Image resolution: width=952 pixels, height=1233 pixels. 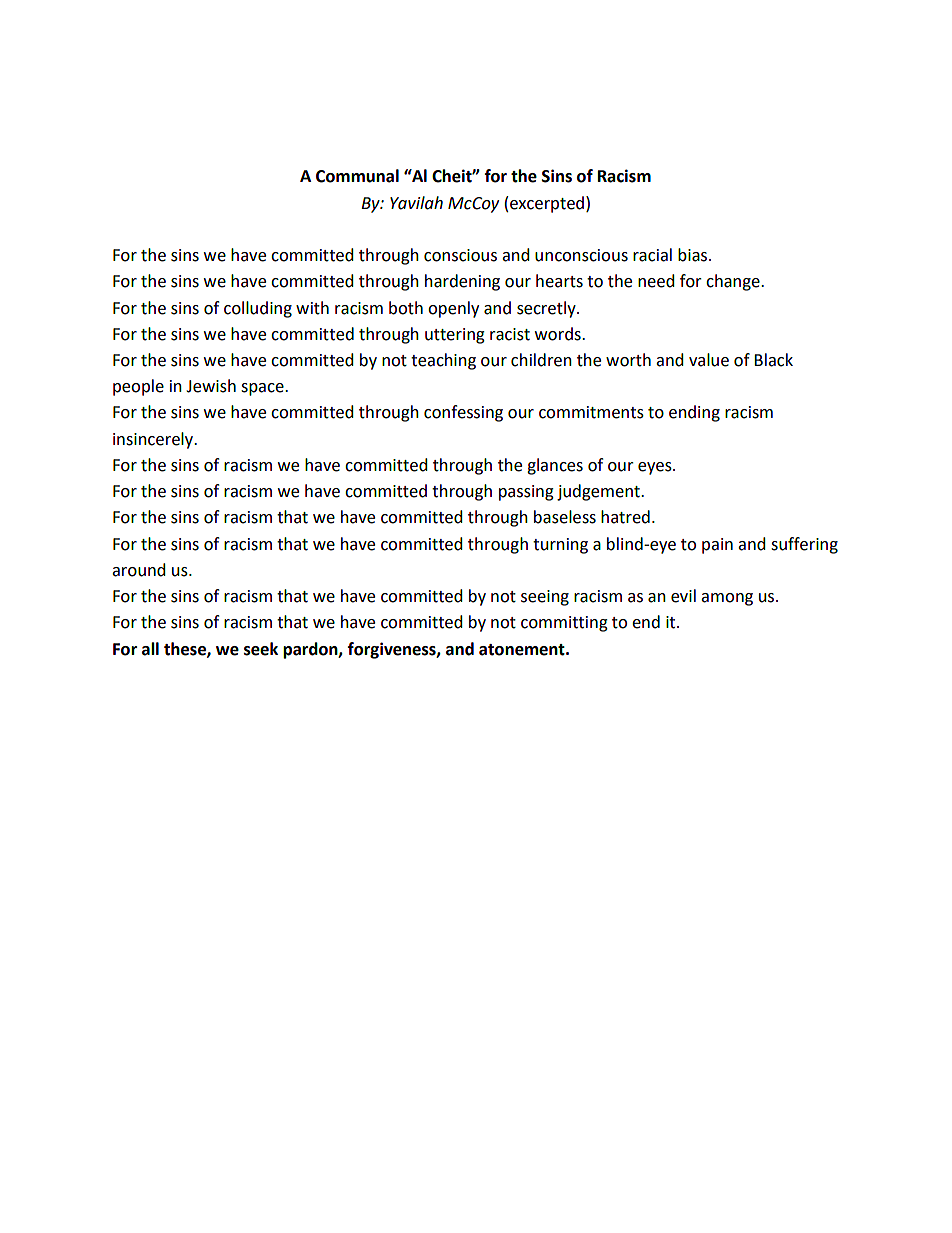 What do you see at coordinates (211, 386) in the image?
I see `Jewish` at bounding box center [211, 386].
